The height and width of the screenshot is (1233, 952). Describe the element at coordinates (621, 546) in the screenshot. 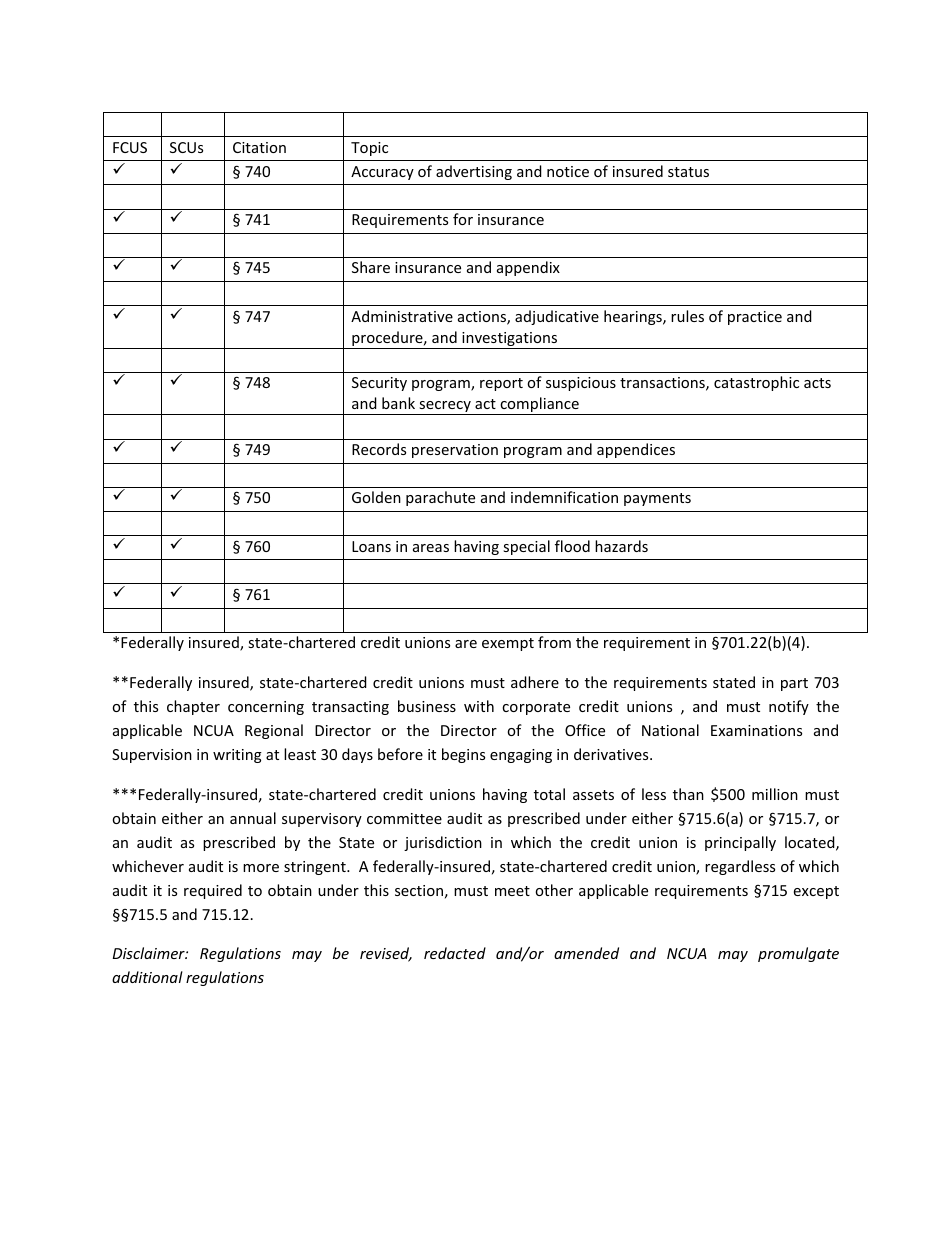

I see `hazards` at that location.
